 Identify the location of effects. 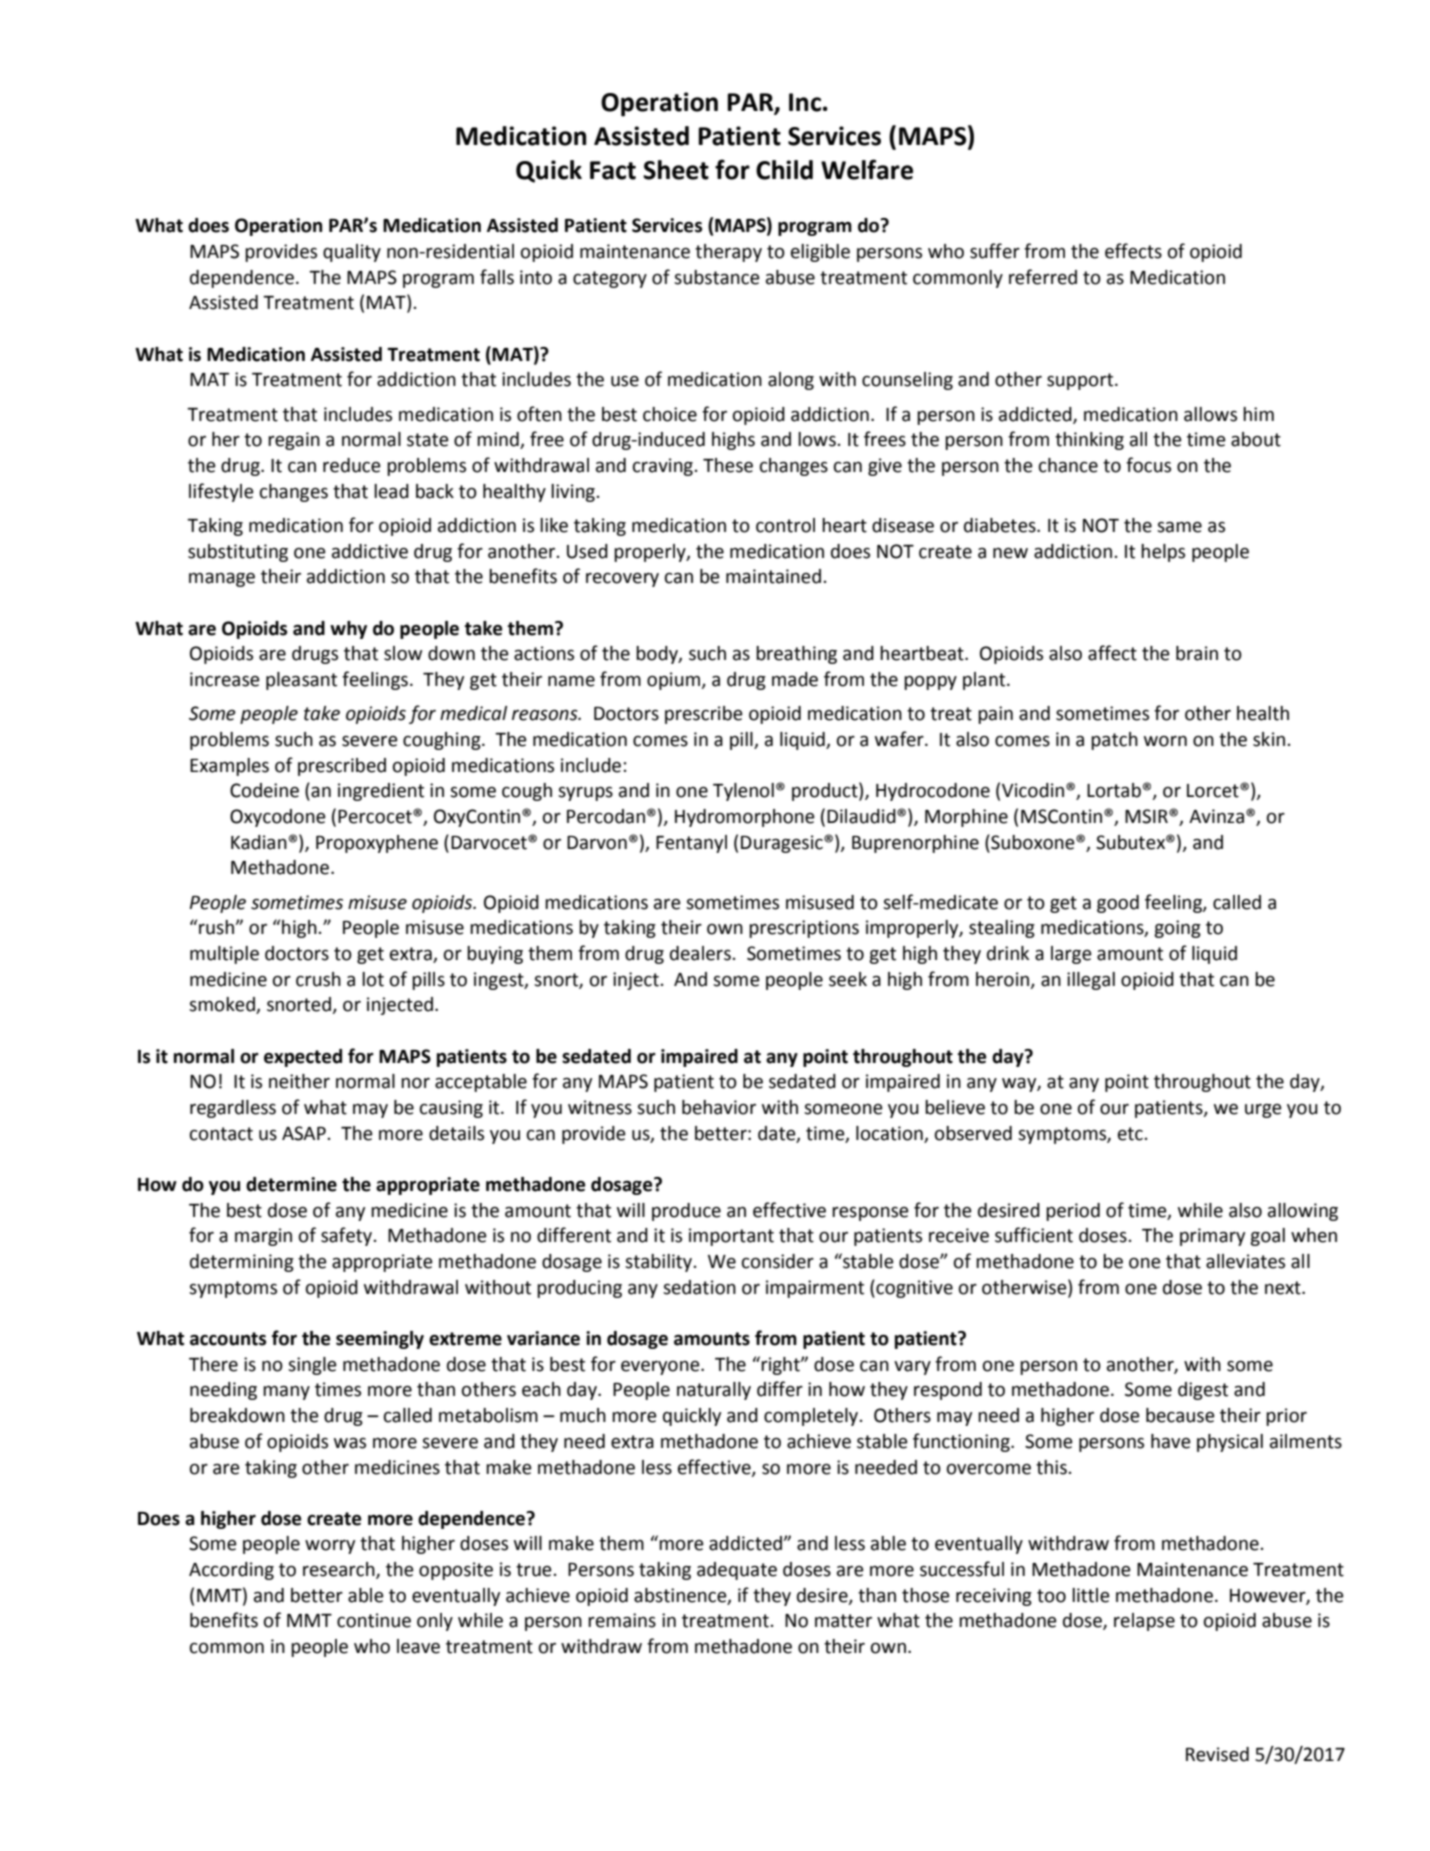
(1133, 251).
